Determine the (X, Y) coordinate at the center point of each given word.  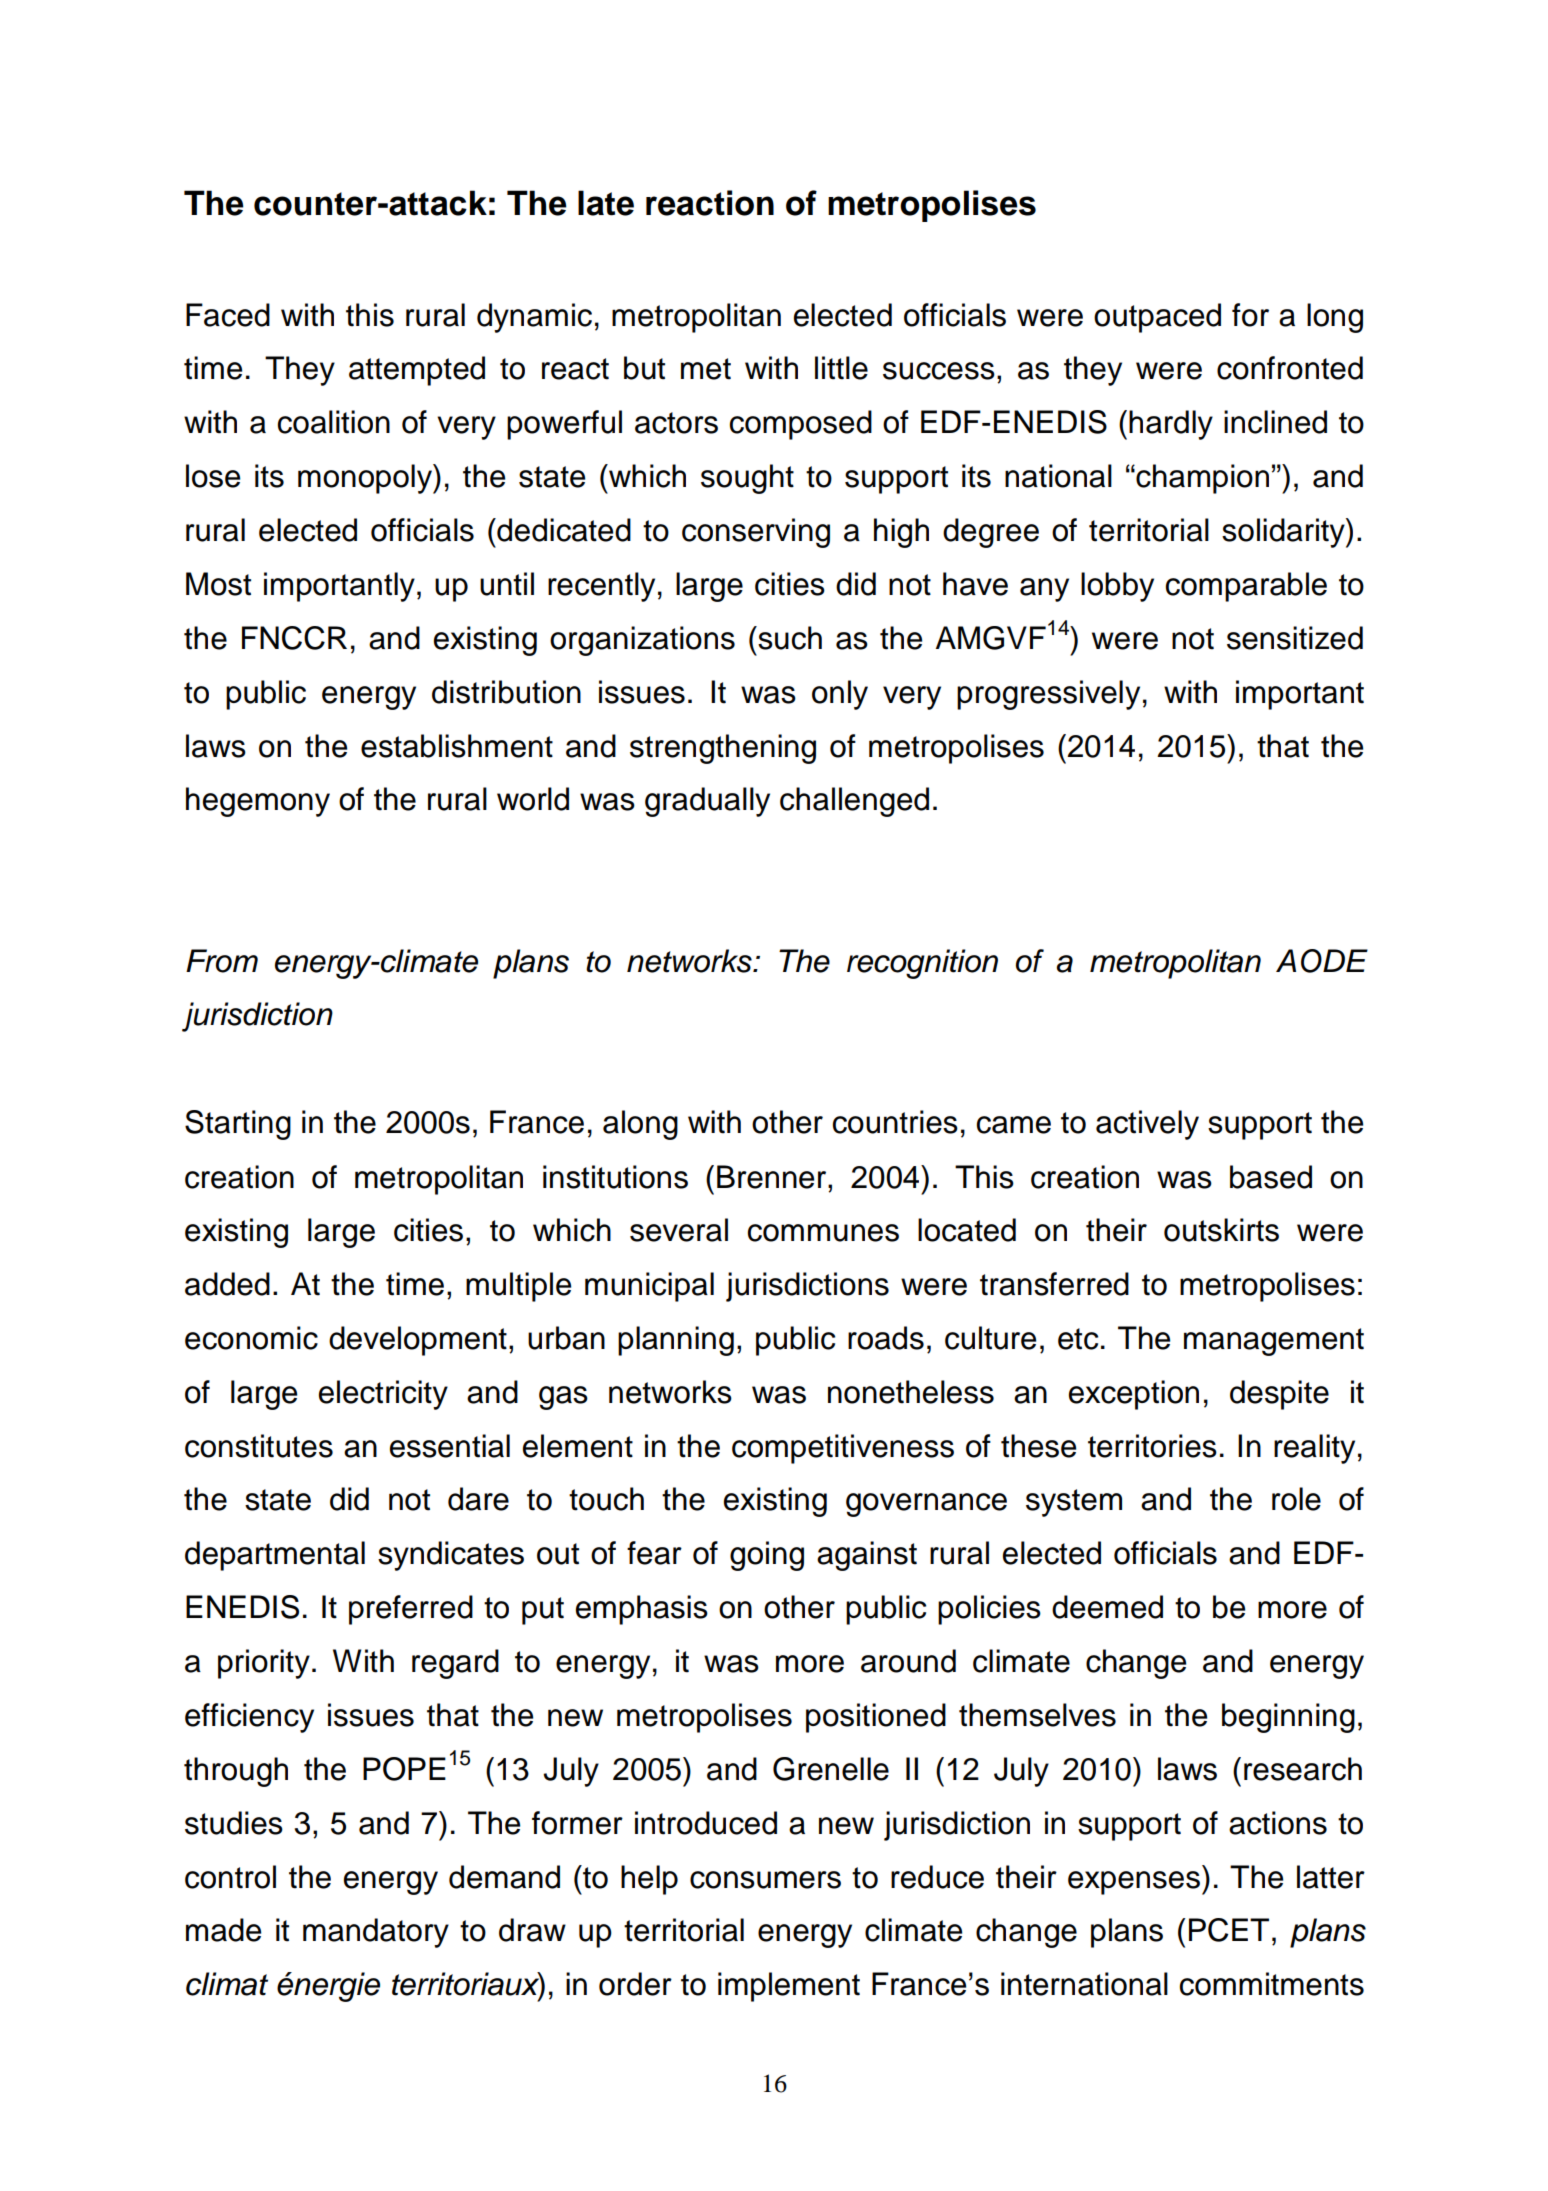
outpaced (1157, 318)
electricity (383, 1395)
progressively (1048, 695)
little (841, 368)
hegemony (258, 802)
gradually (707, 802)
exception (1134, 1395)
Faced (228, 315)
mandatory (376, 1933)
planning (676, 1341)
